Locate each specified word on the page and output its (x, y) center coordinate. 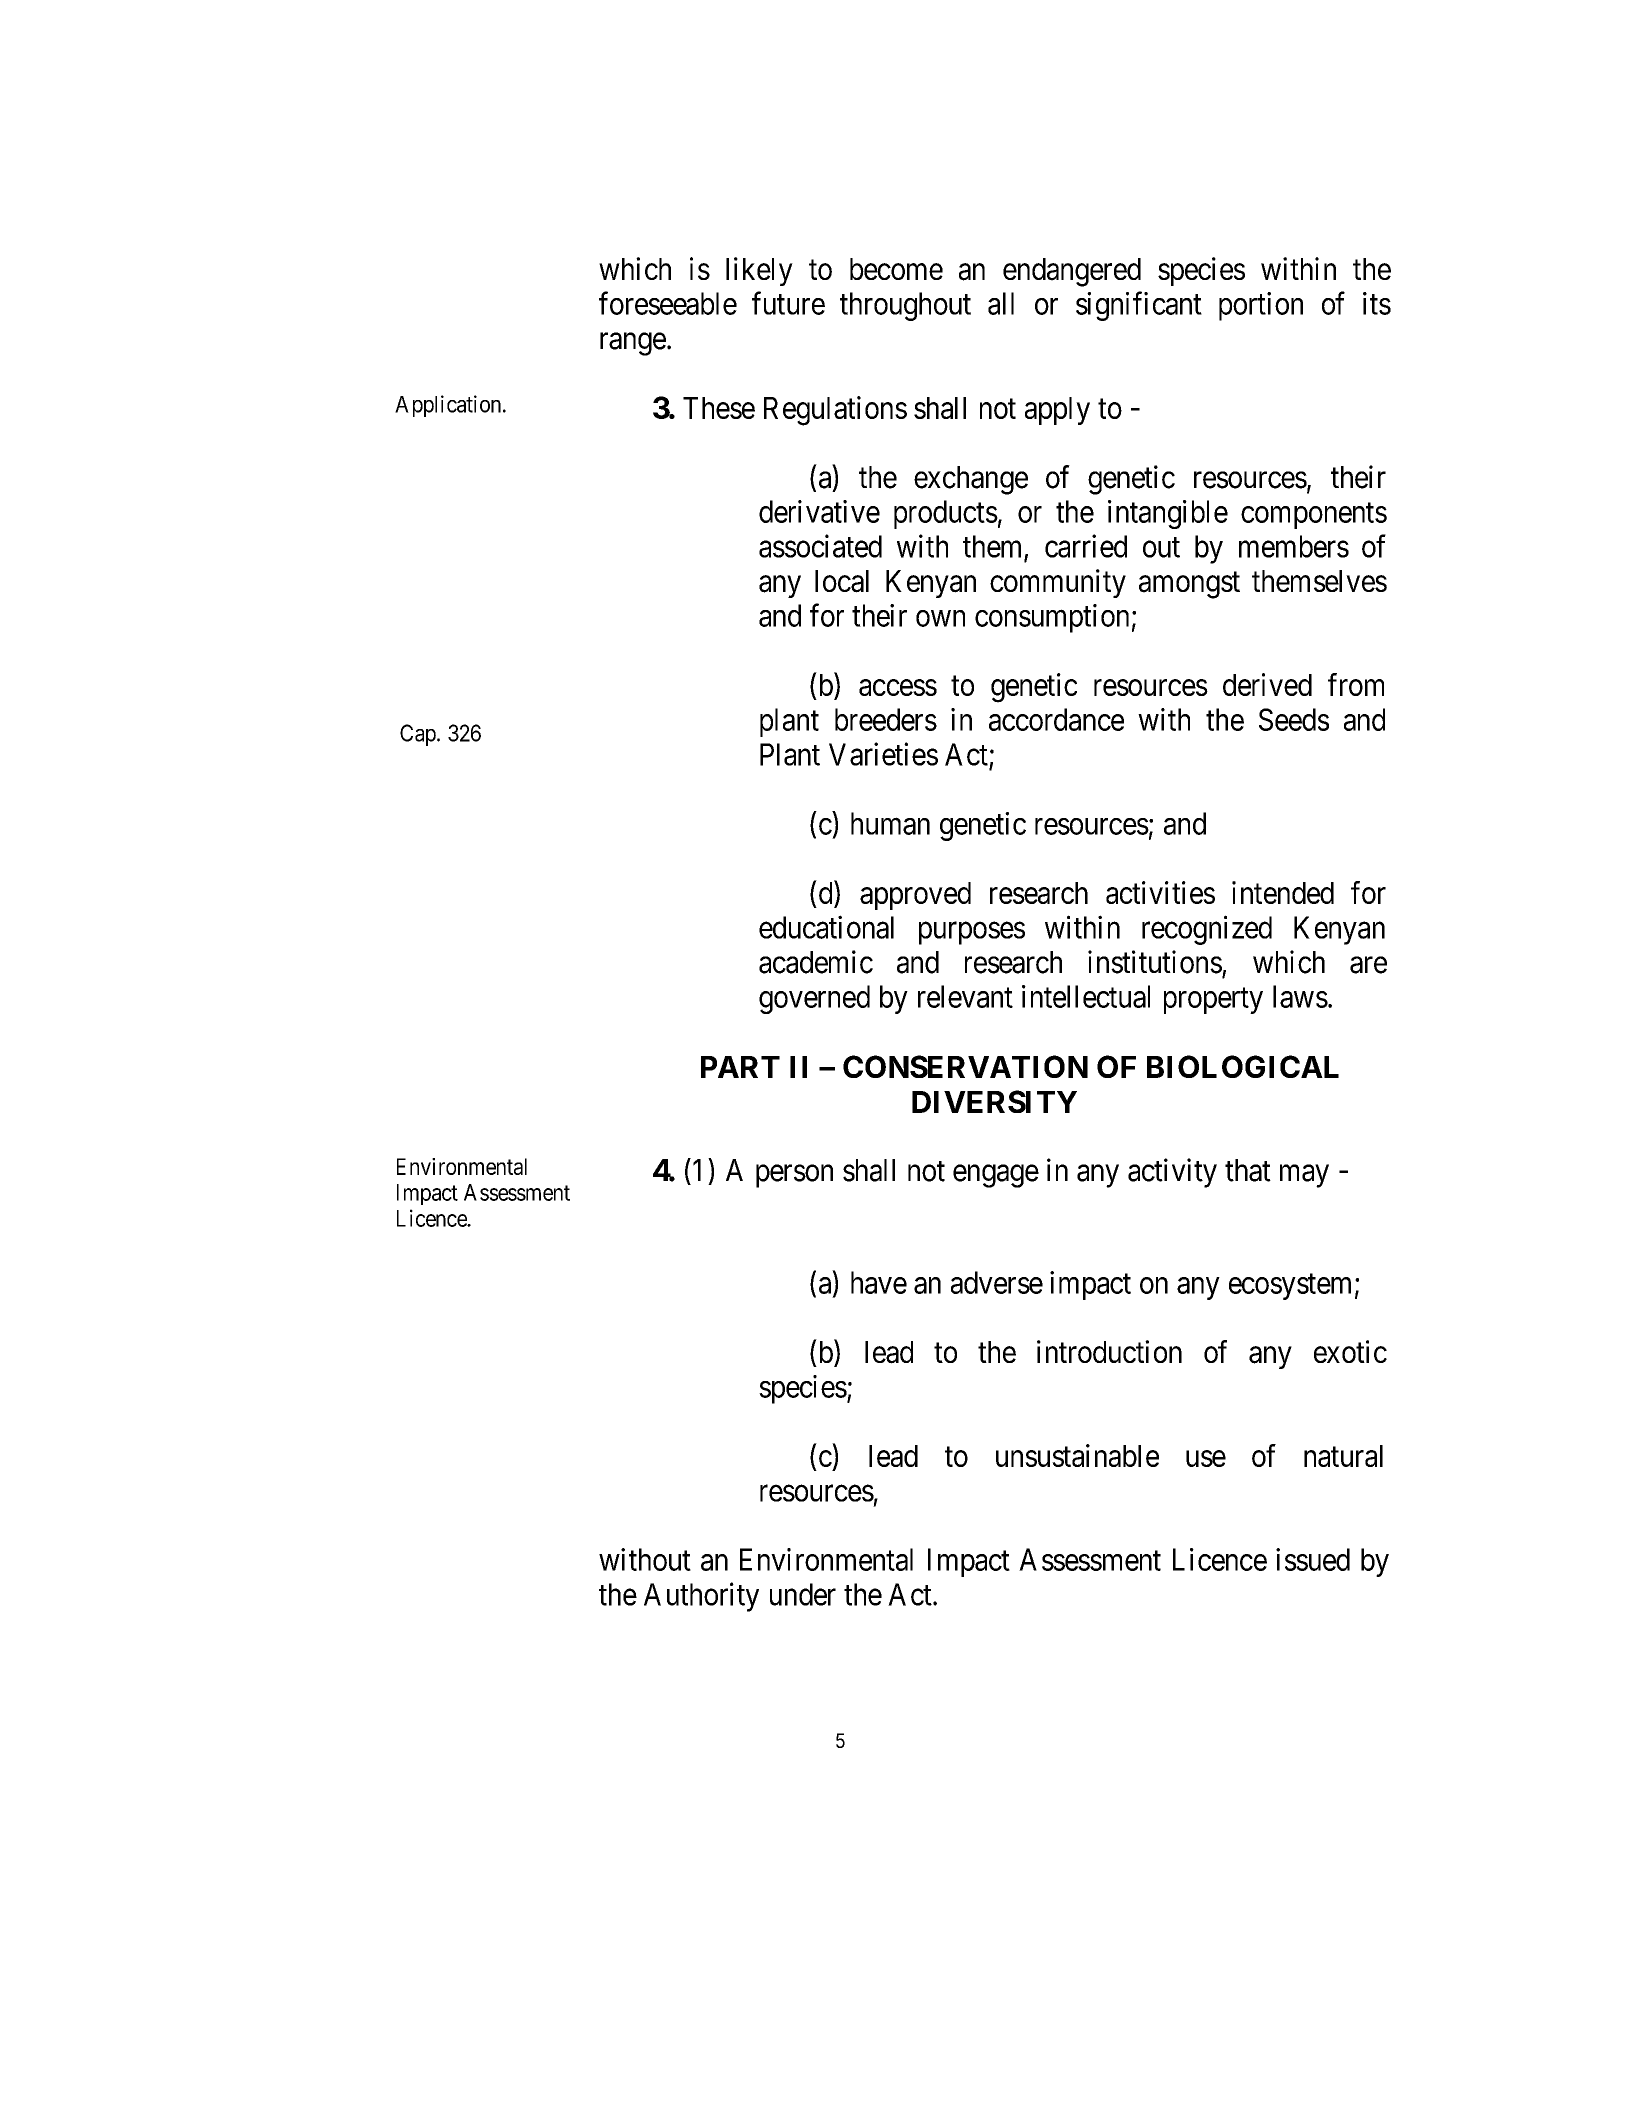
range (633, 344)
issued (1313, 1559)
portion (1261, 306)
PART (740, 1067)
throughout (905, 306)
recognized (1207, 930)
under (803, 1594)
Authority (701, 1597)
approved (915, 896)
